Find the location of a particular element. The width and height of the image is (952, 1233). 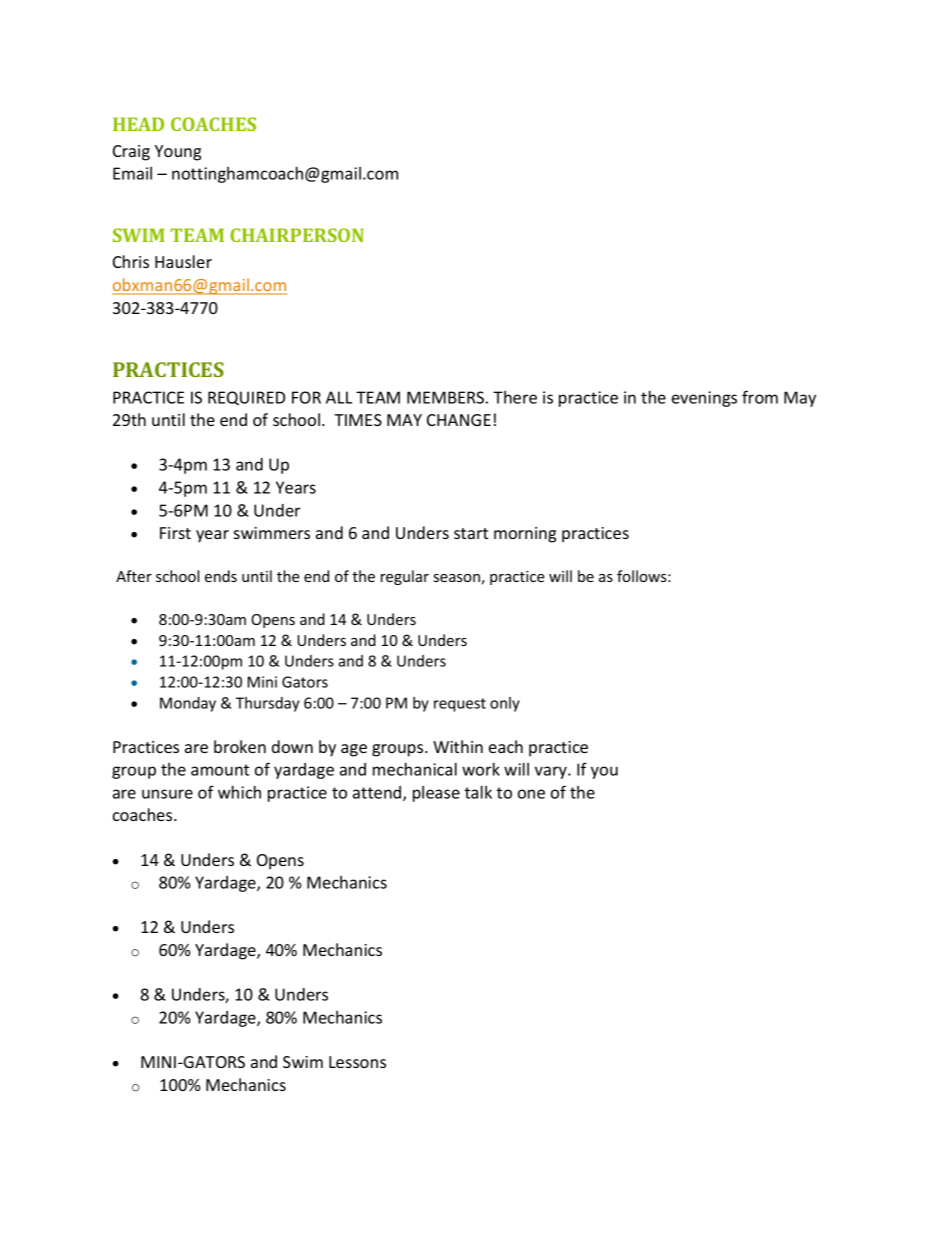

Young is located at coordinates (178, 153).
